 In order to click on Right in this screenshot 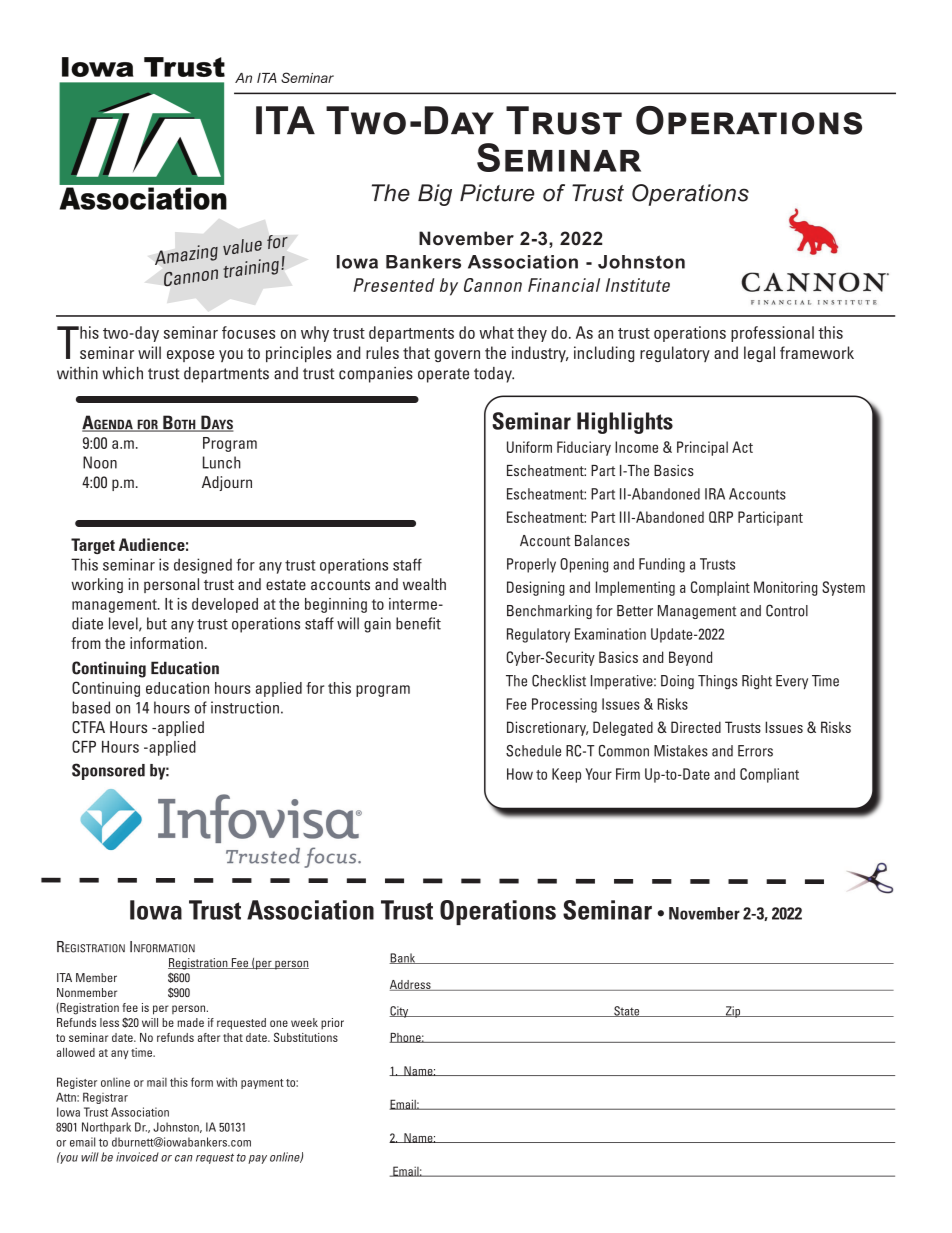, I will do `click(757, 682)`.
